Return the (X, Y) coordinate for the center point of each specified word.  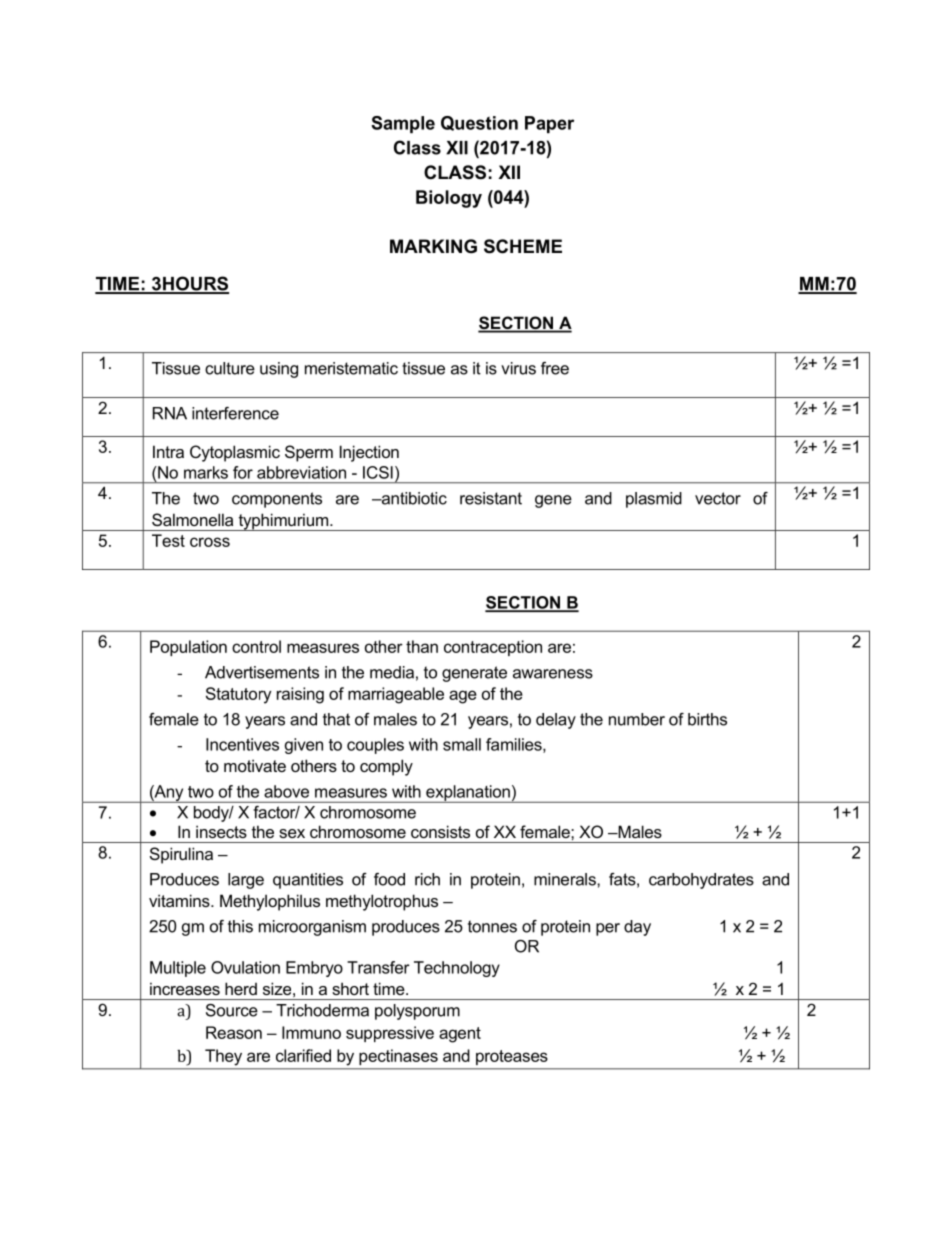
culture (230, 368)
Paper (549, 124)
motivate (255, 765)
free (555, 368)
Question (479, 123)
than (422, 646)
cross (210, 542)
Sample (403, 124)
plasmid (654, 500)
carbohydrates (701, 881)
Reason (234, 1032)
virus (518, 368)
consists (440, 831)
